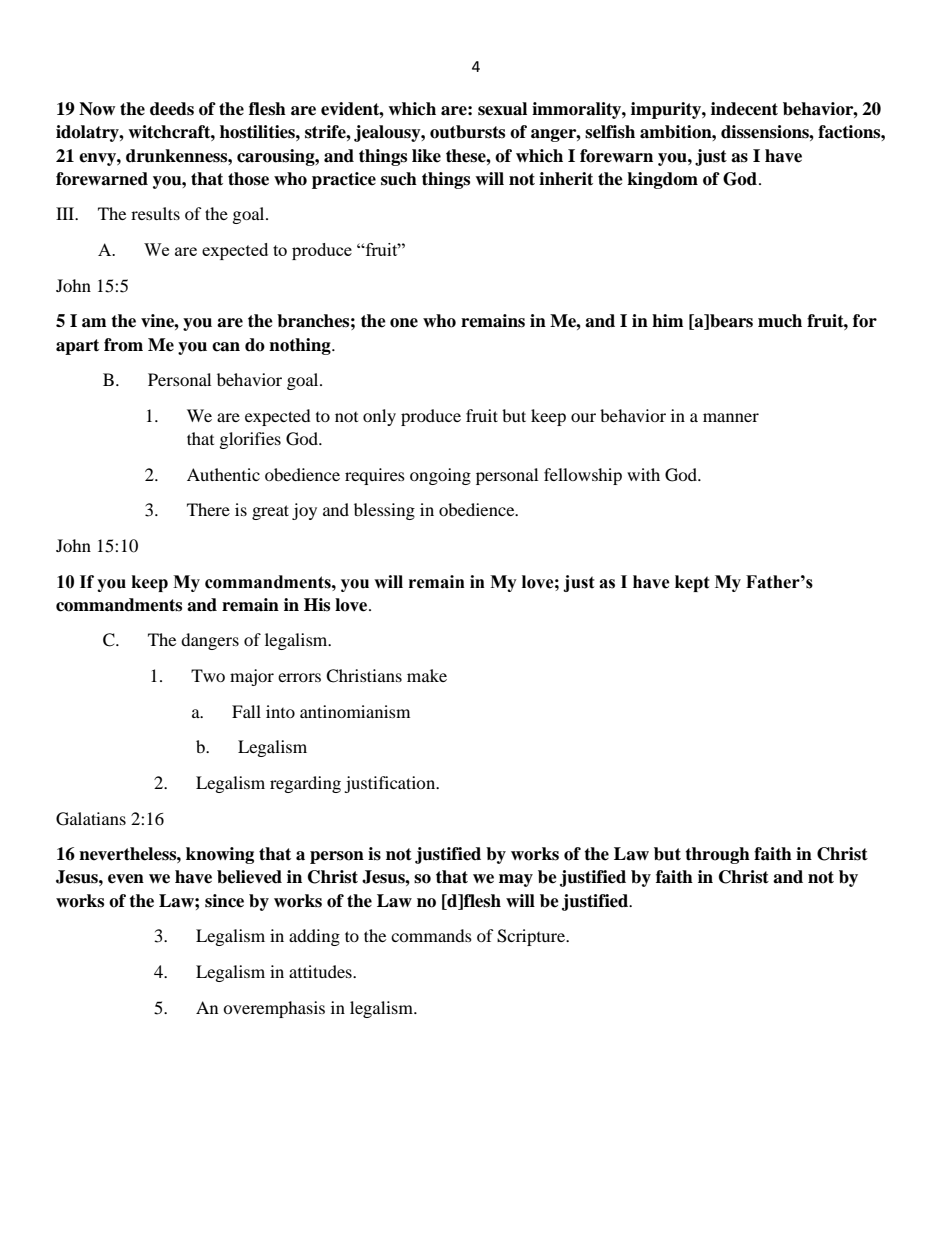 This image has width=952, height=1233. What do you see at coordinates (692, 583) in the image?
I see `kept` at bounding box center [692, 583].
